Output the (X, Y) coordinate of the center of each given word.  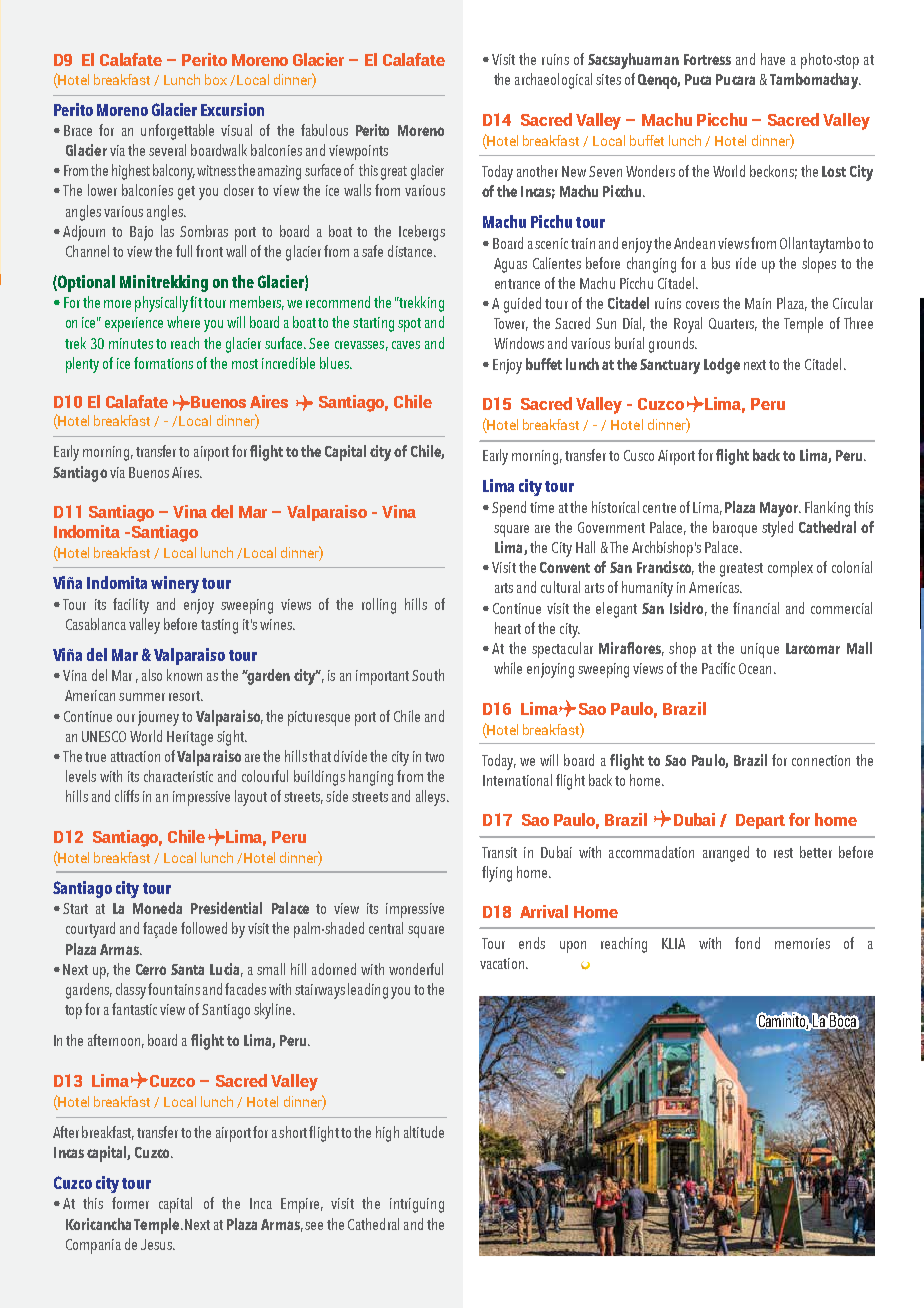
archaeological (553, 81)
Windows (519, 343)
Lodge (722, 366)
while (508, 668)
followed (204, 928)
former (130, 1203)
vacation (503, 963)
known (184, 675)
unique (760, 650)
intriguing (417, 1205)
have (773, 59)
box (216, 79)
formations (163, 363)
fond (747, 943)
